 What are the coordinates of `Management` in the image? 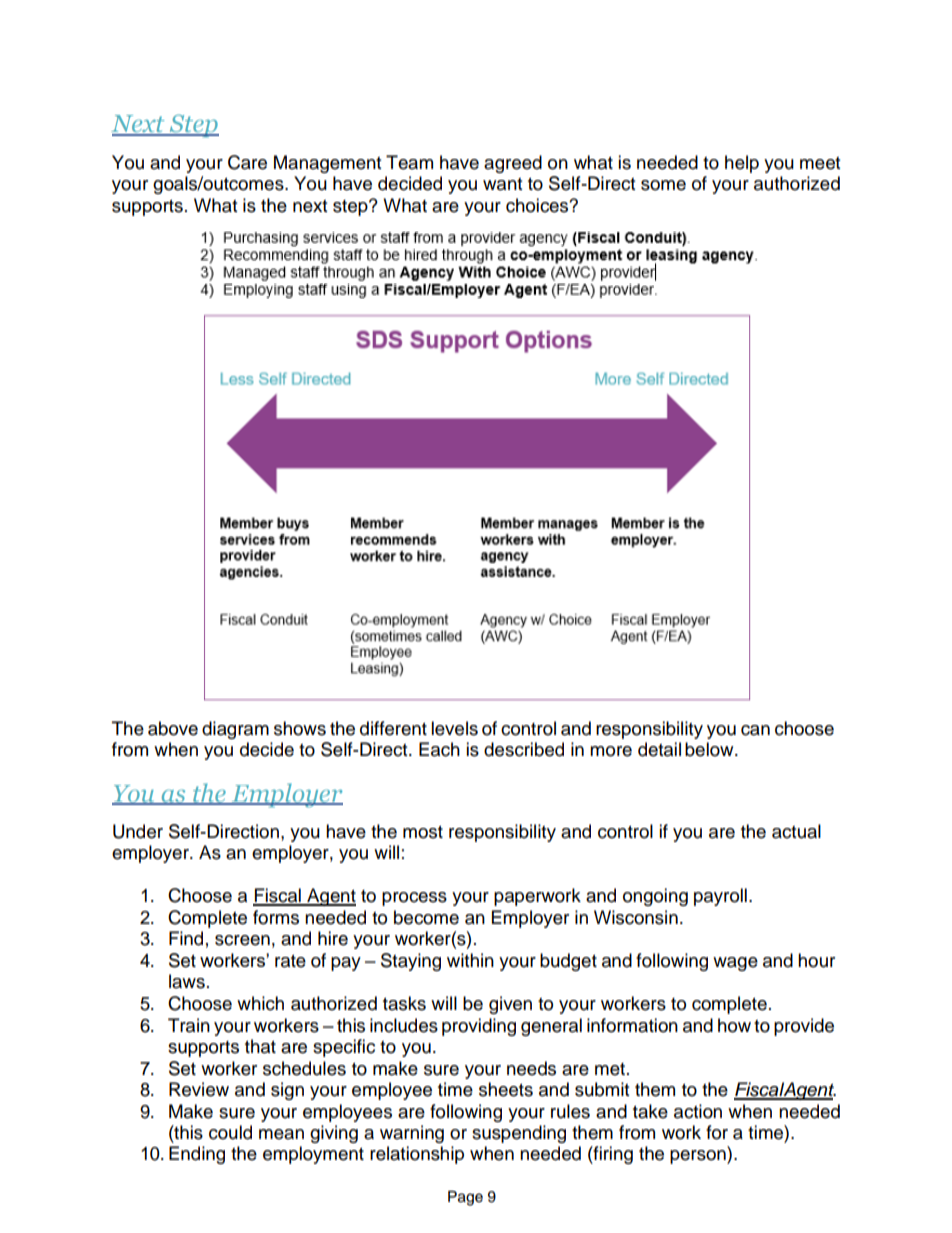 It's located at (327, 164).
